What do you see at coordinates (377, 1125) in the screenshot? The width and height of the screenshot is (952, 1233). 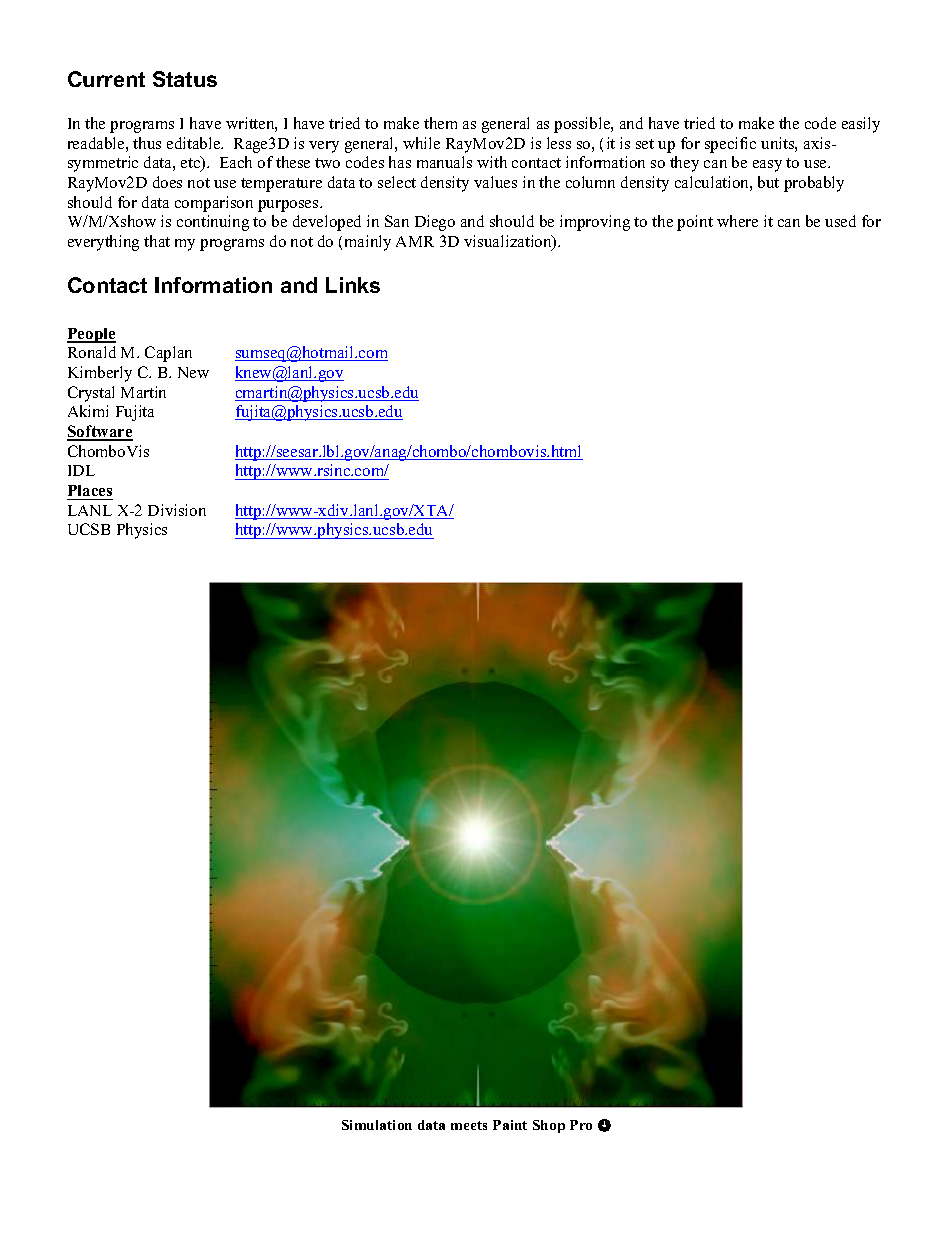 I see `Simulation` at bounding box center [377, 1125].
